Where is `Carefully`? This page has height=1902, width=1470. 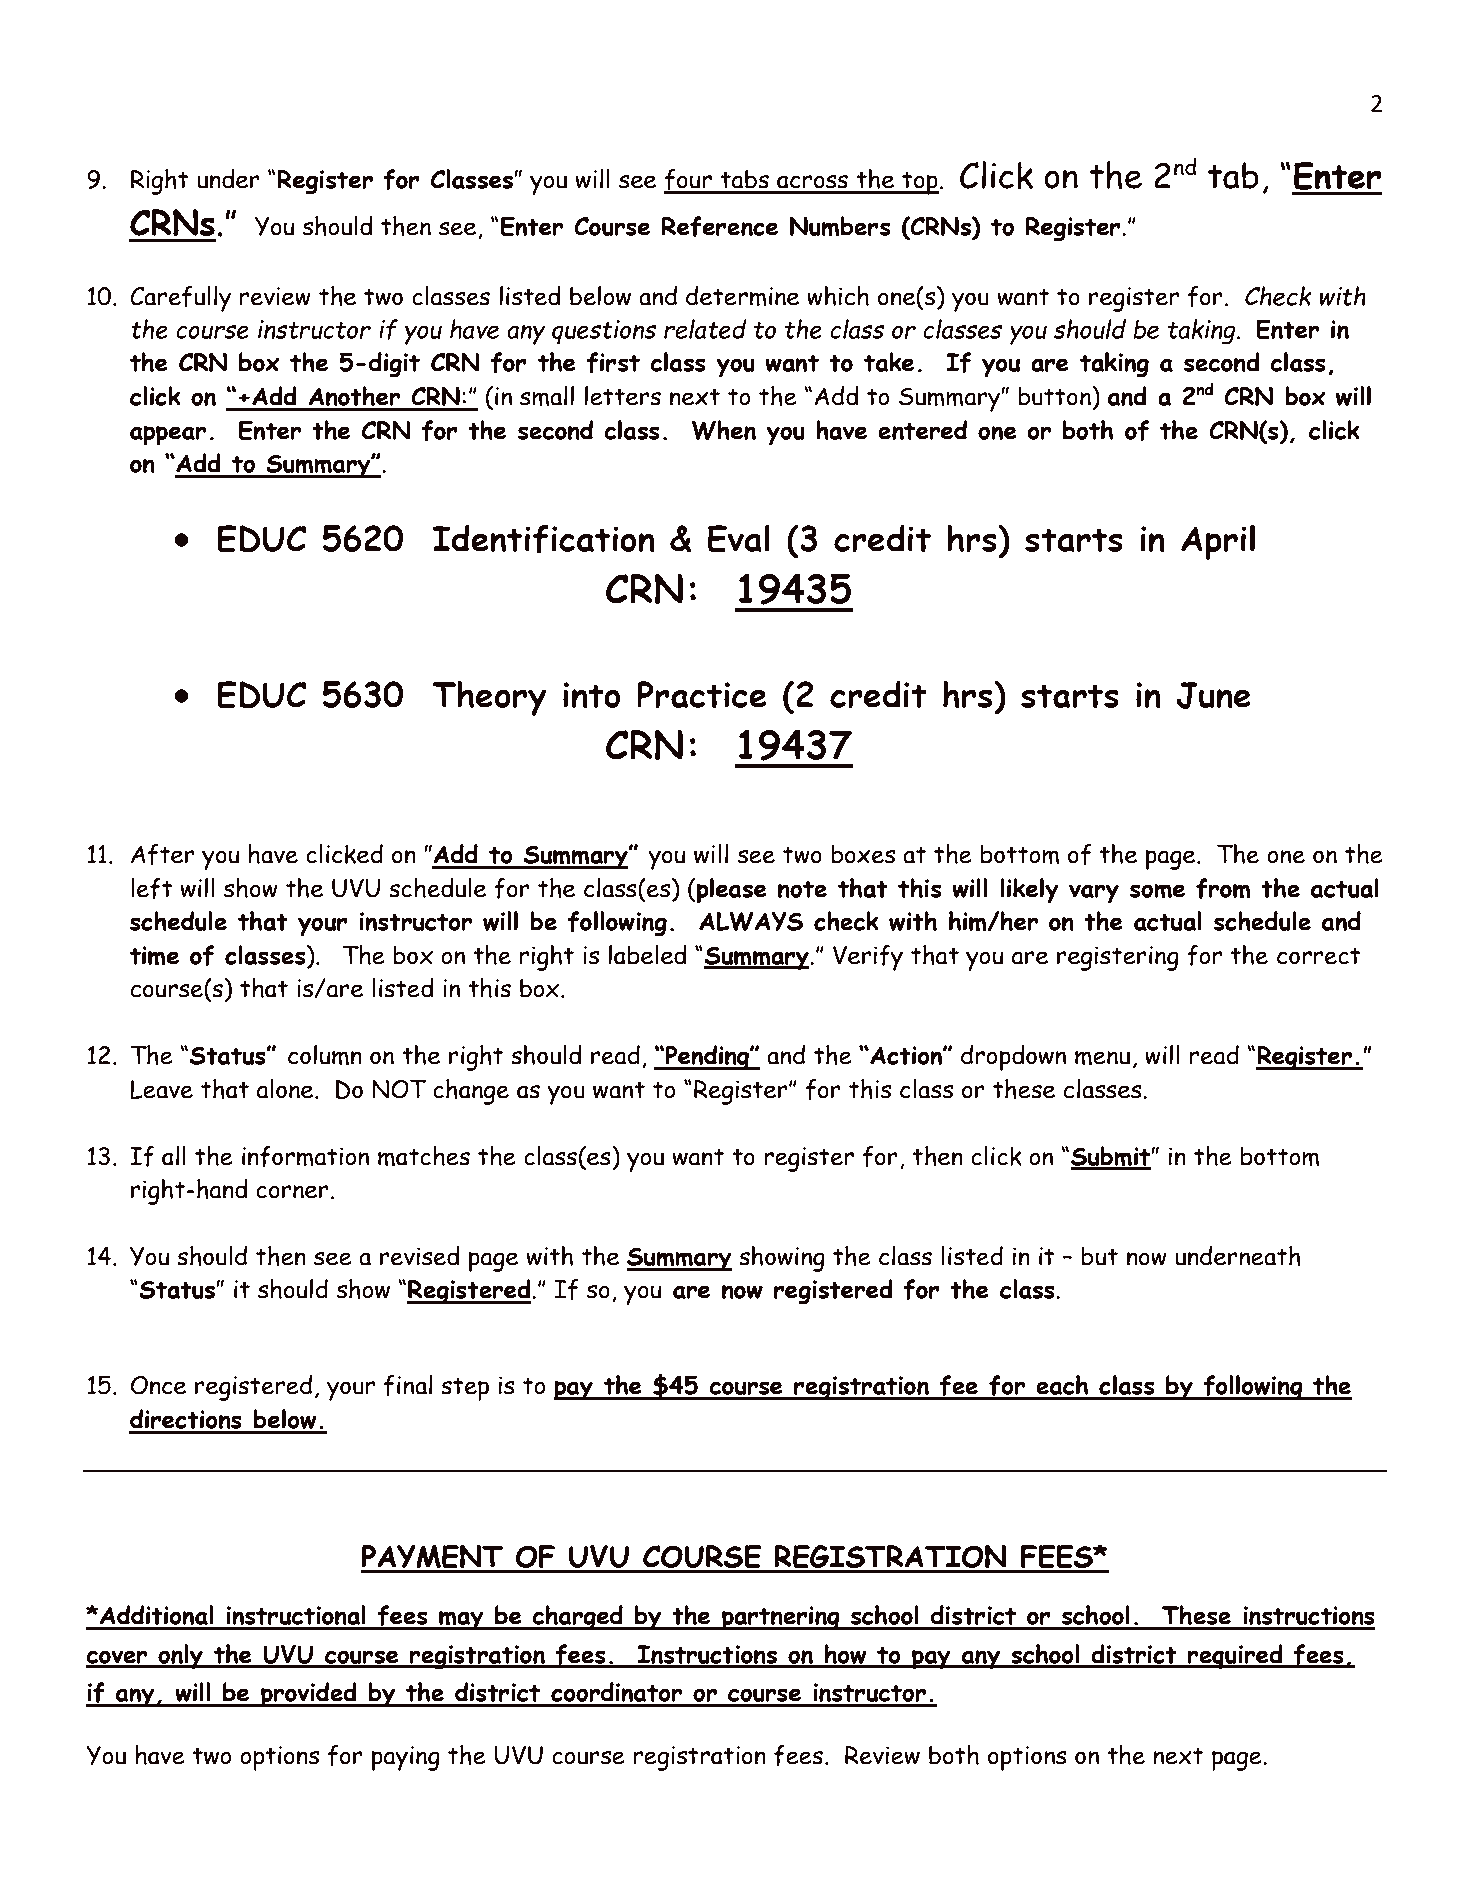 Carefully is located at coordinates (180, 299).
